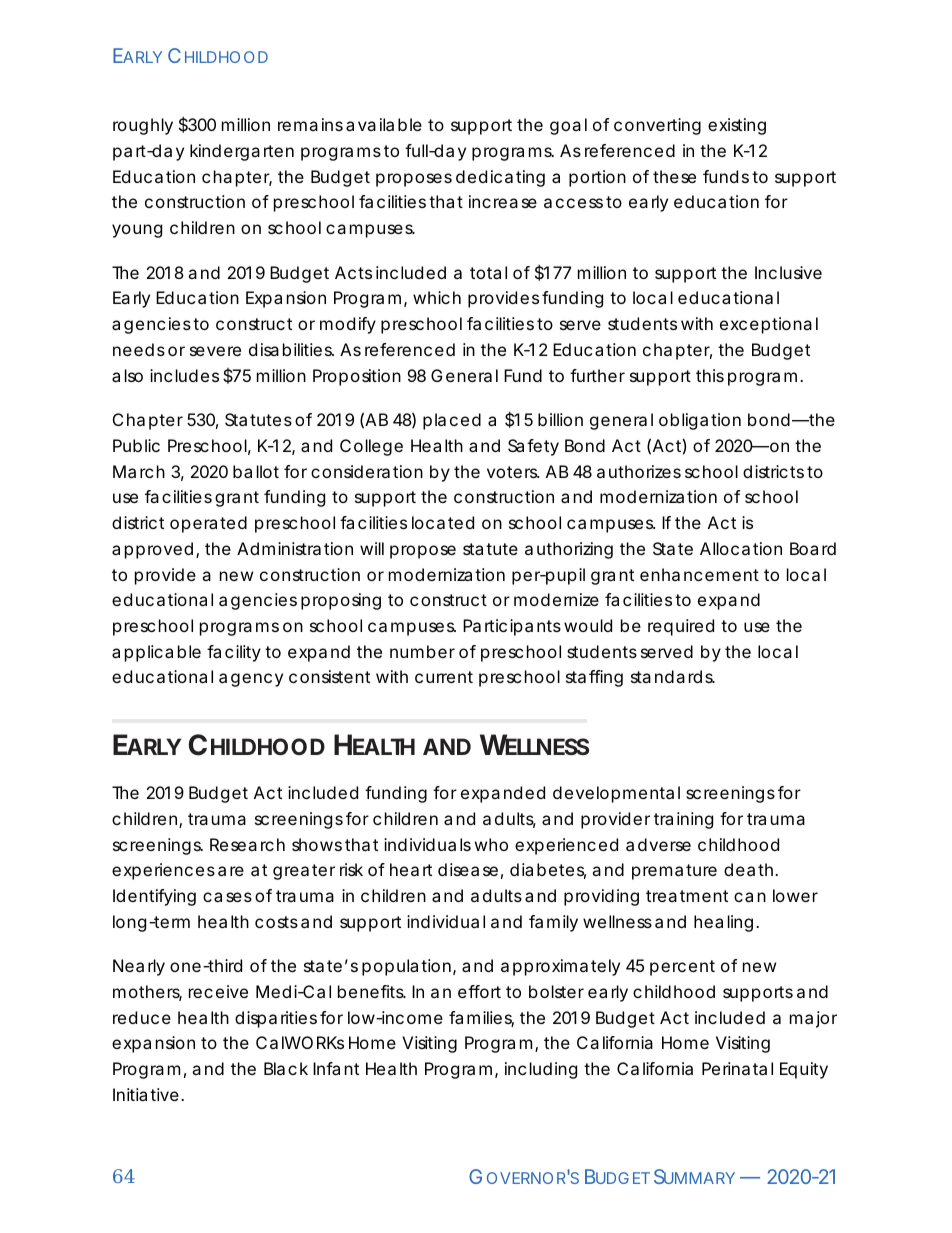  Describe the element at coordinates (242, 152) in the screenshot. I see `kindergarten` at that location.
